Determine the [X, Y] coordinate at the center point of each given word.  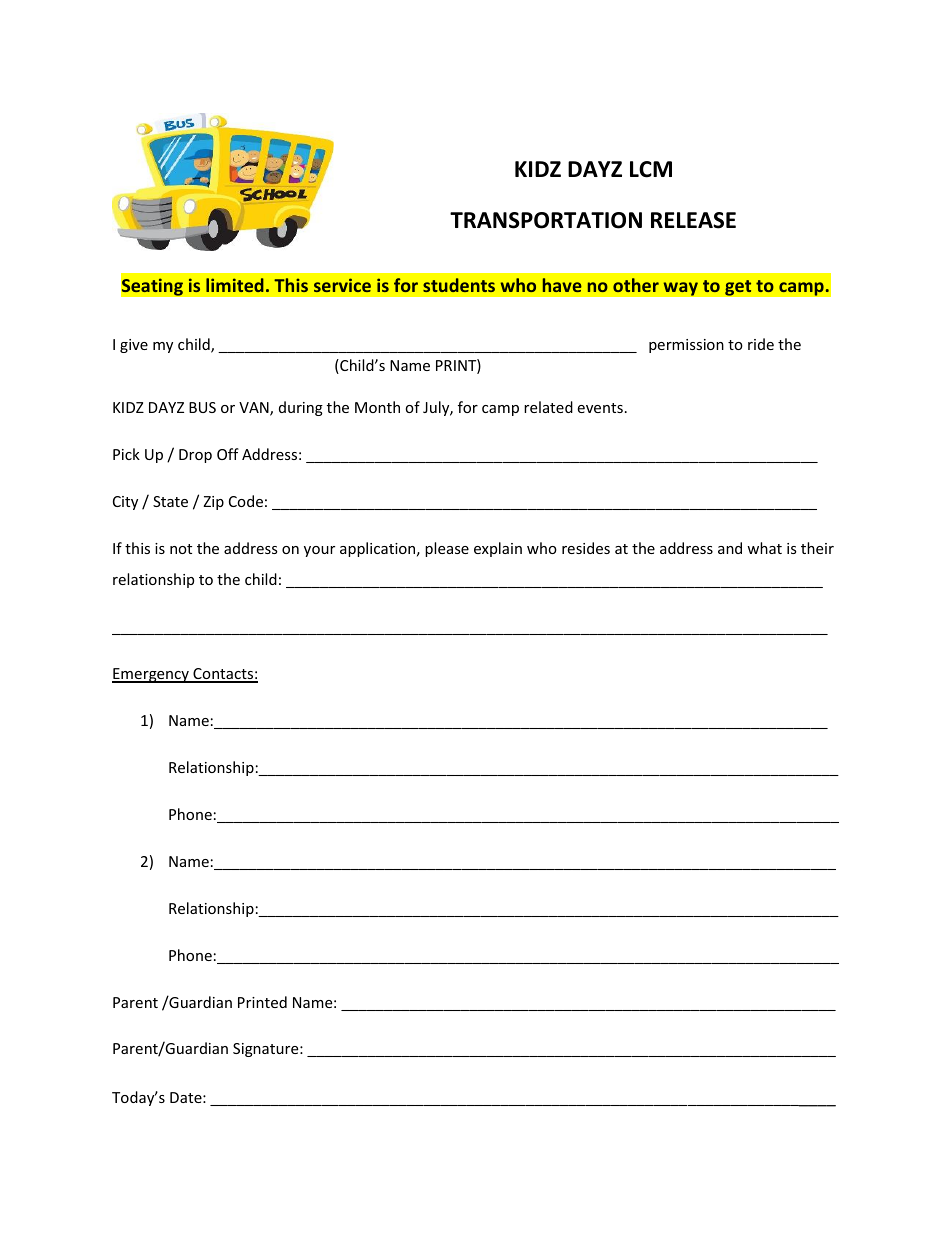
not [181, 549]
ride [761, 344]
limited [235, 285]
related [548, 407]
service [342, 285]
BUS [202, 407]
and [730, 548]
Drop [195, 456]
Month [377, 407]
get [738, 288]
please [447, 549]
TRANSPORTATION [546, 220]
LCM [651, 169]
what [764, 548]
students [459, 285]
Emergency [151, 675]
